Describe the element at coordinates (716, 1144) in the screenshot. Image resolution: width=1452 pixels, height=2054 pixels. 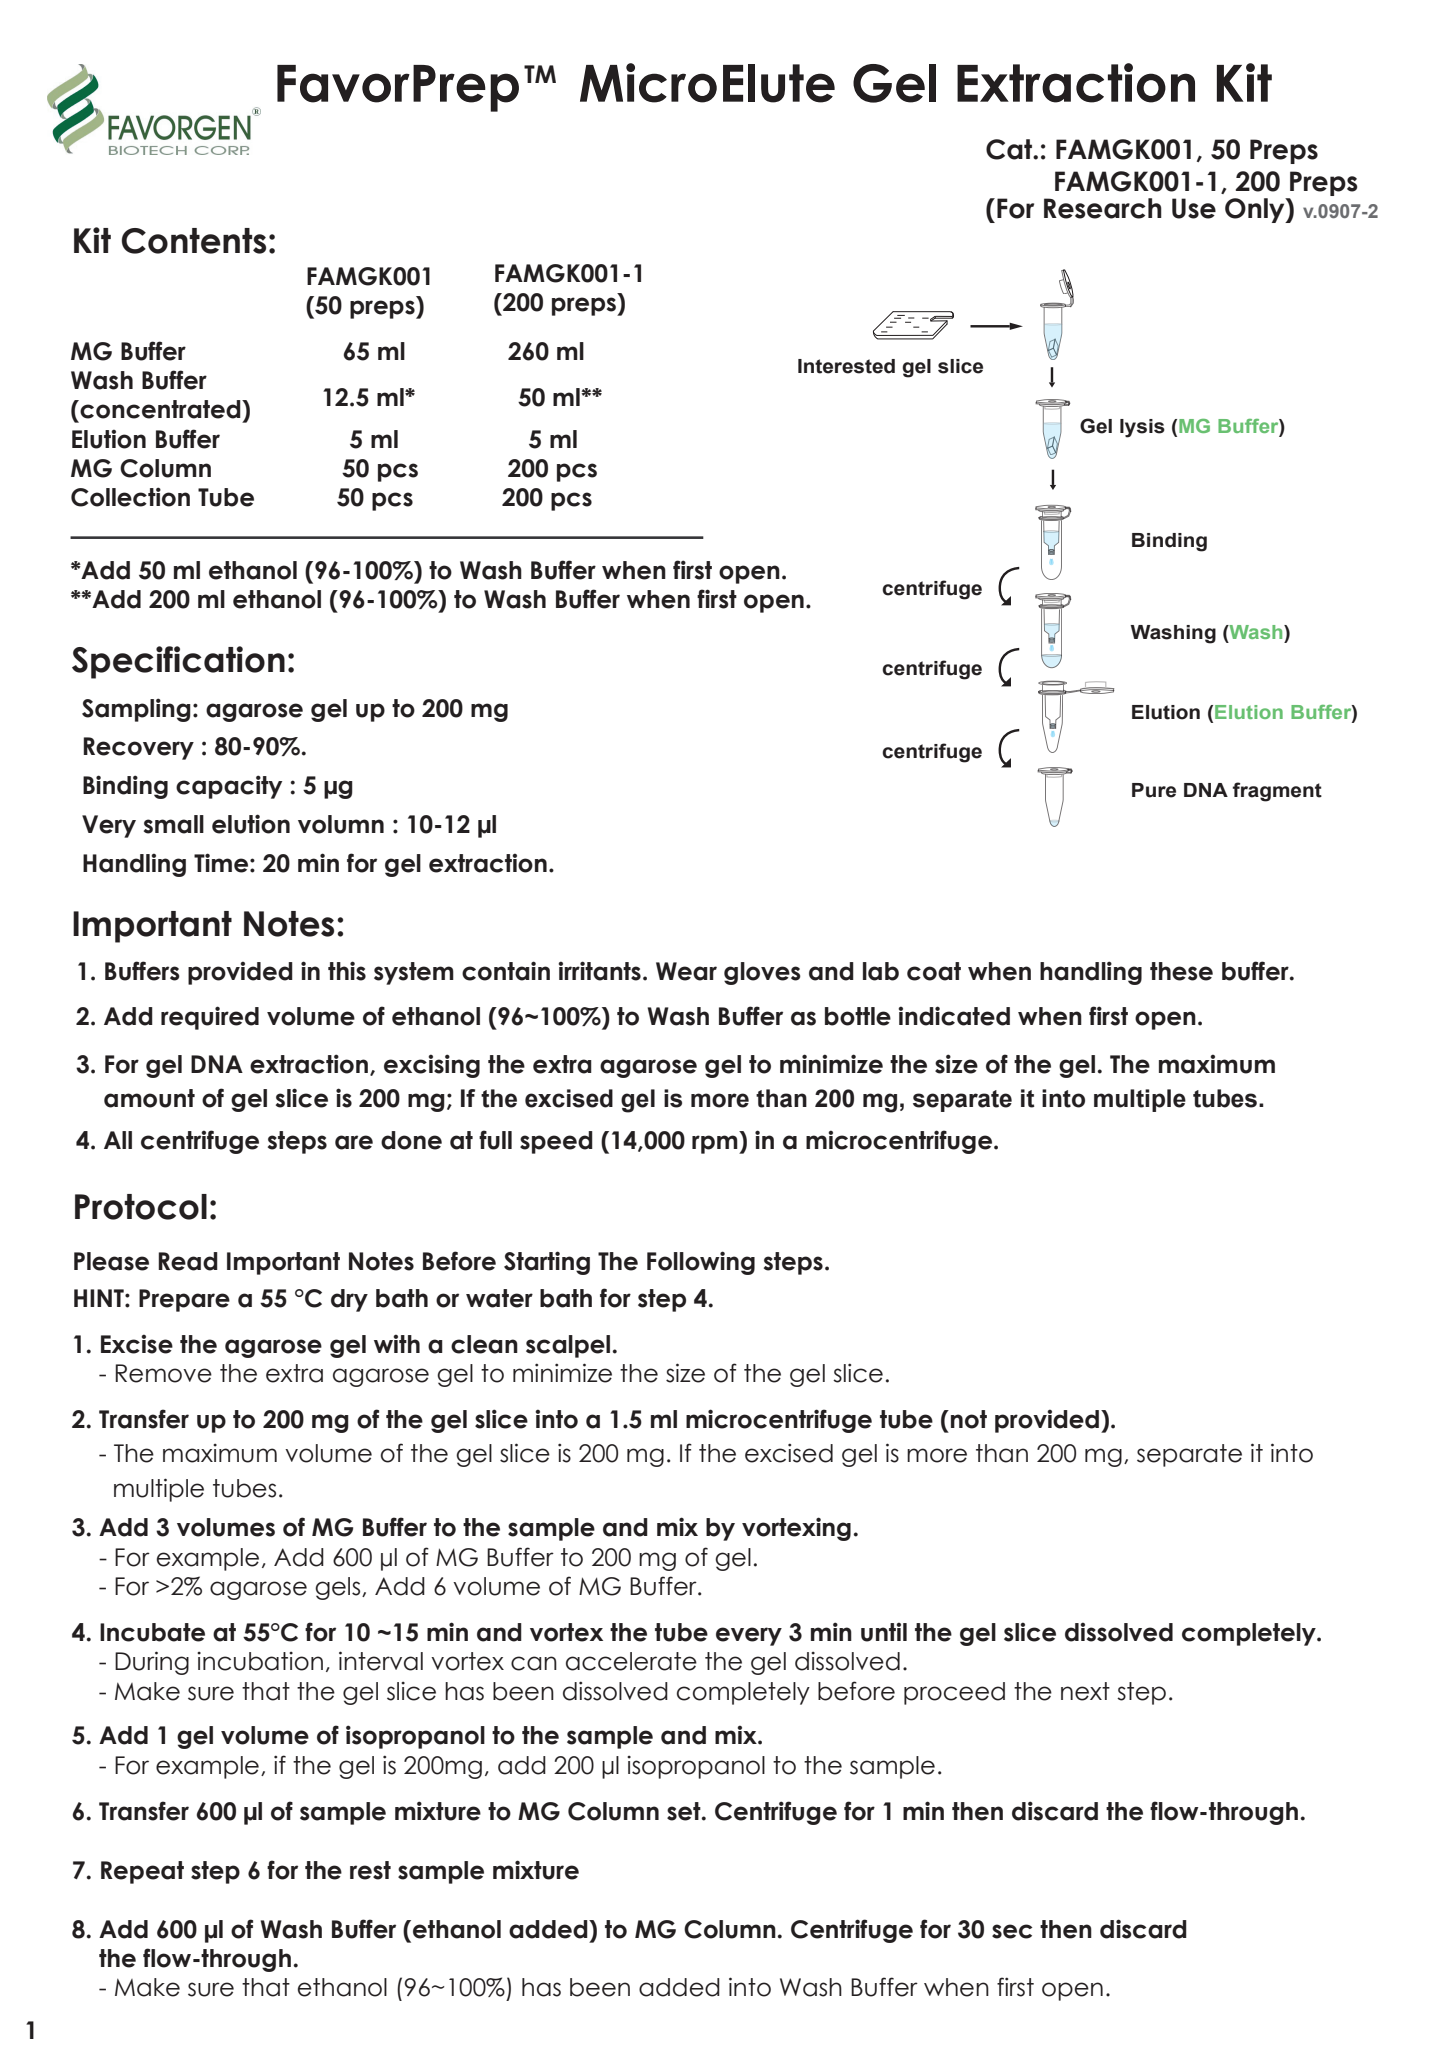
I see `rpm` at that location.
